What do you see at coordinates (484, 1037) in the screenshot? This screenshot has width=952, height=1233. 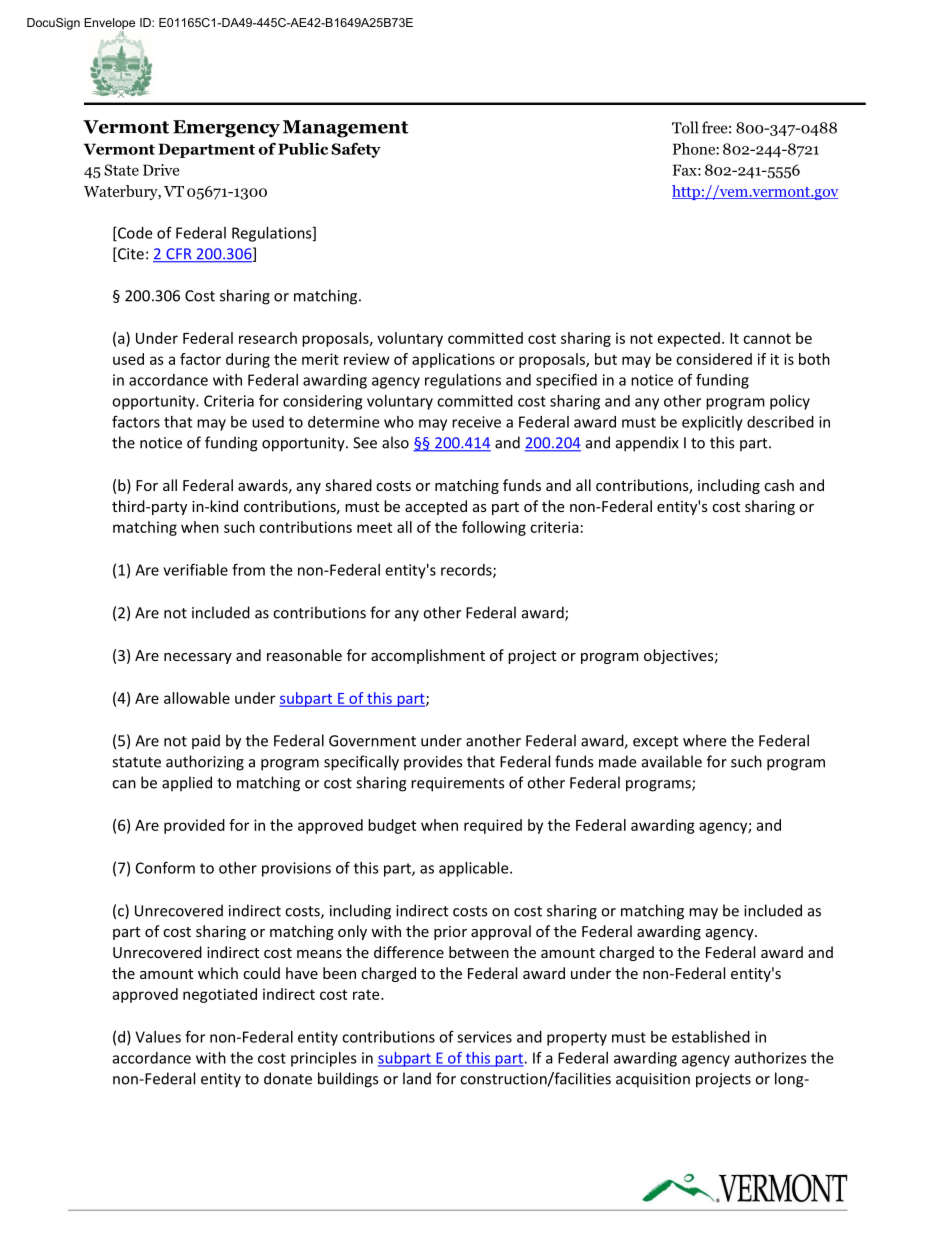 I see `services` at bounding box center [484, 1037].
